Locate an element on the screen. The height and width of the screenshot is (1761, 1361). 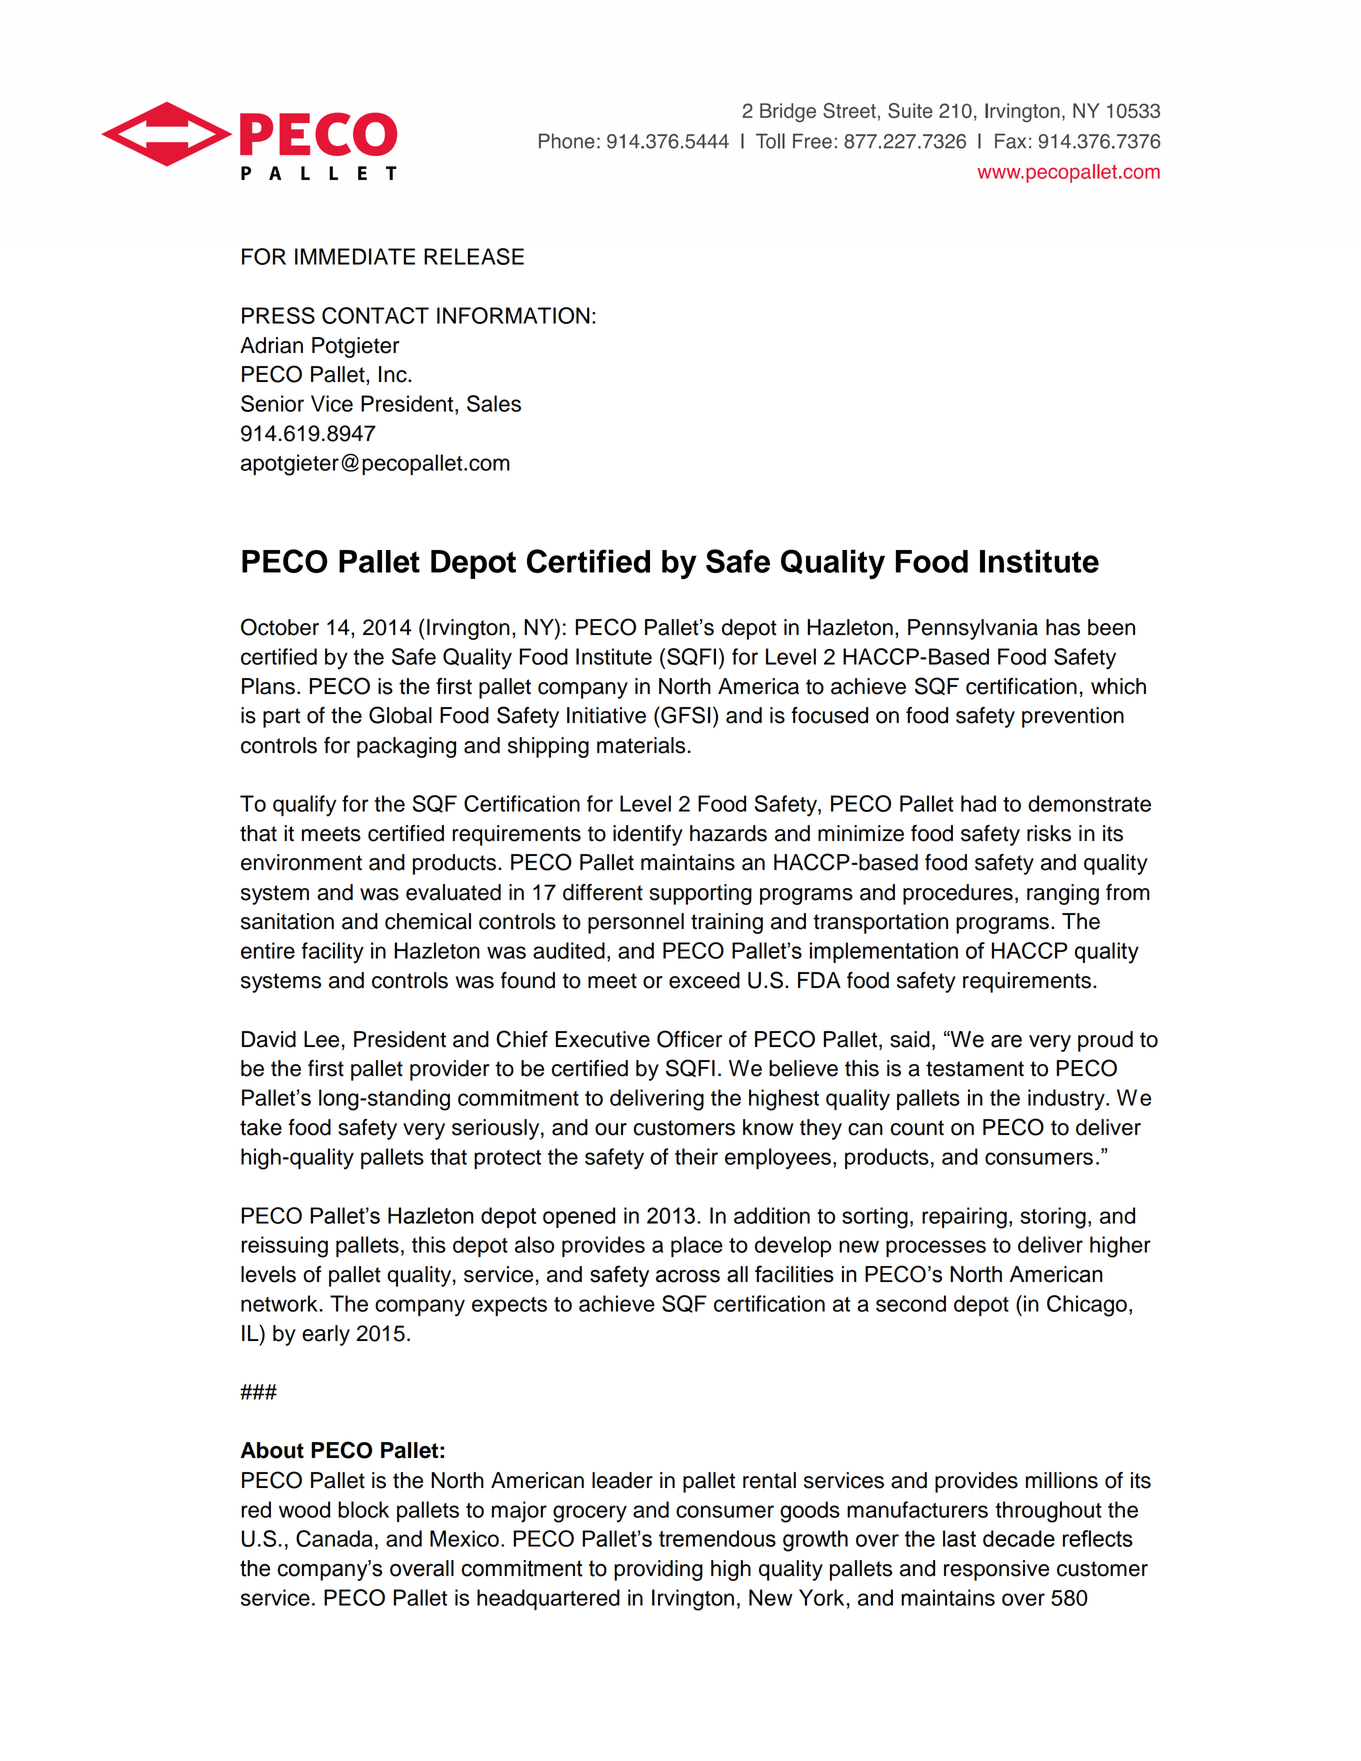
Canada is located at coordinates (334, 1538).
